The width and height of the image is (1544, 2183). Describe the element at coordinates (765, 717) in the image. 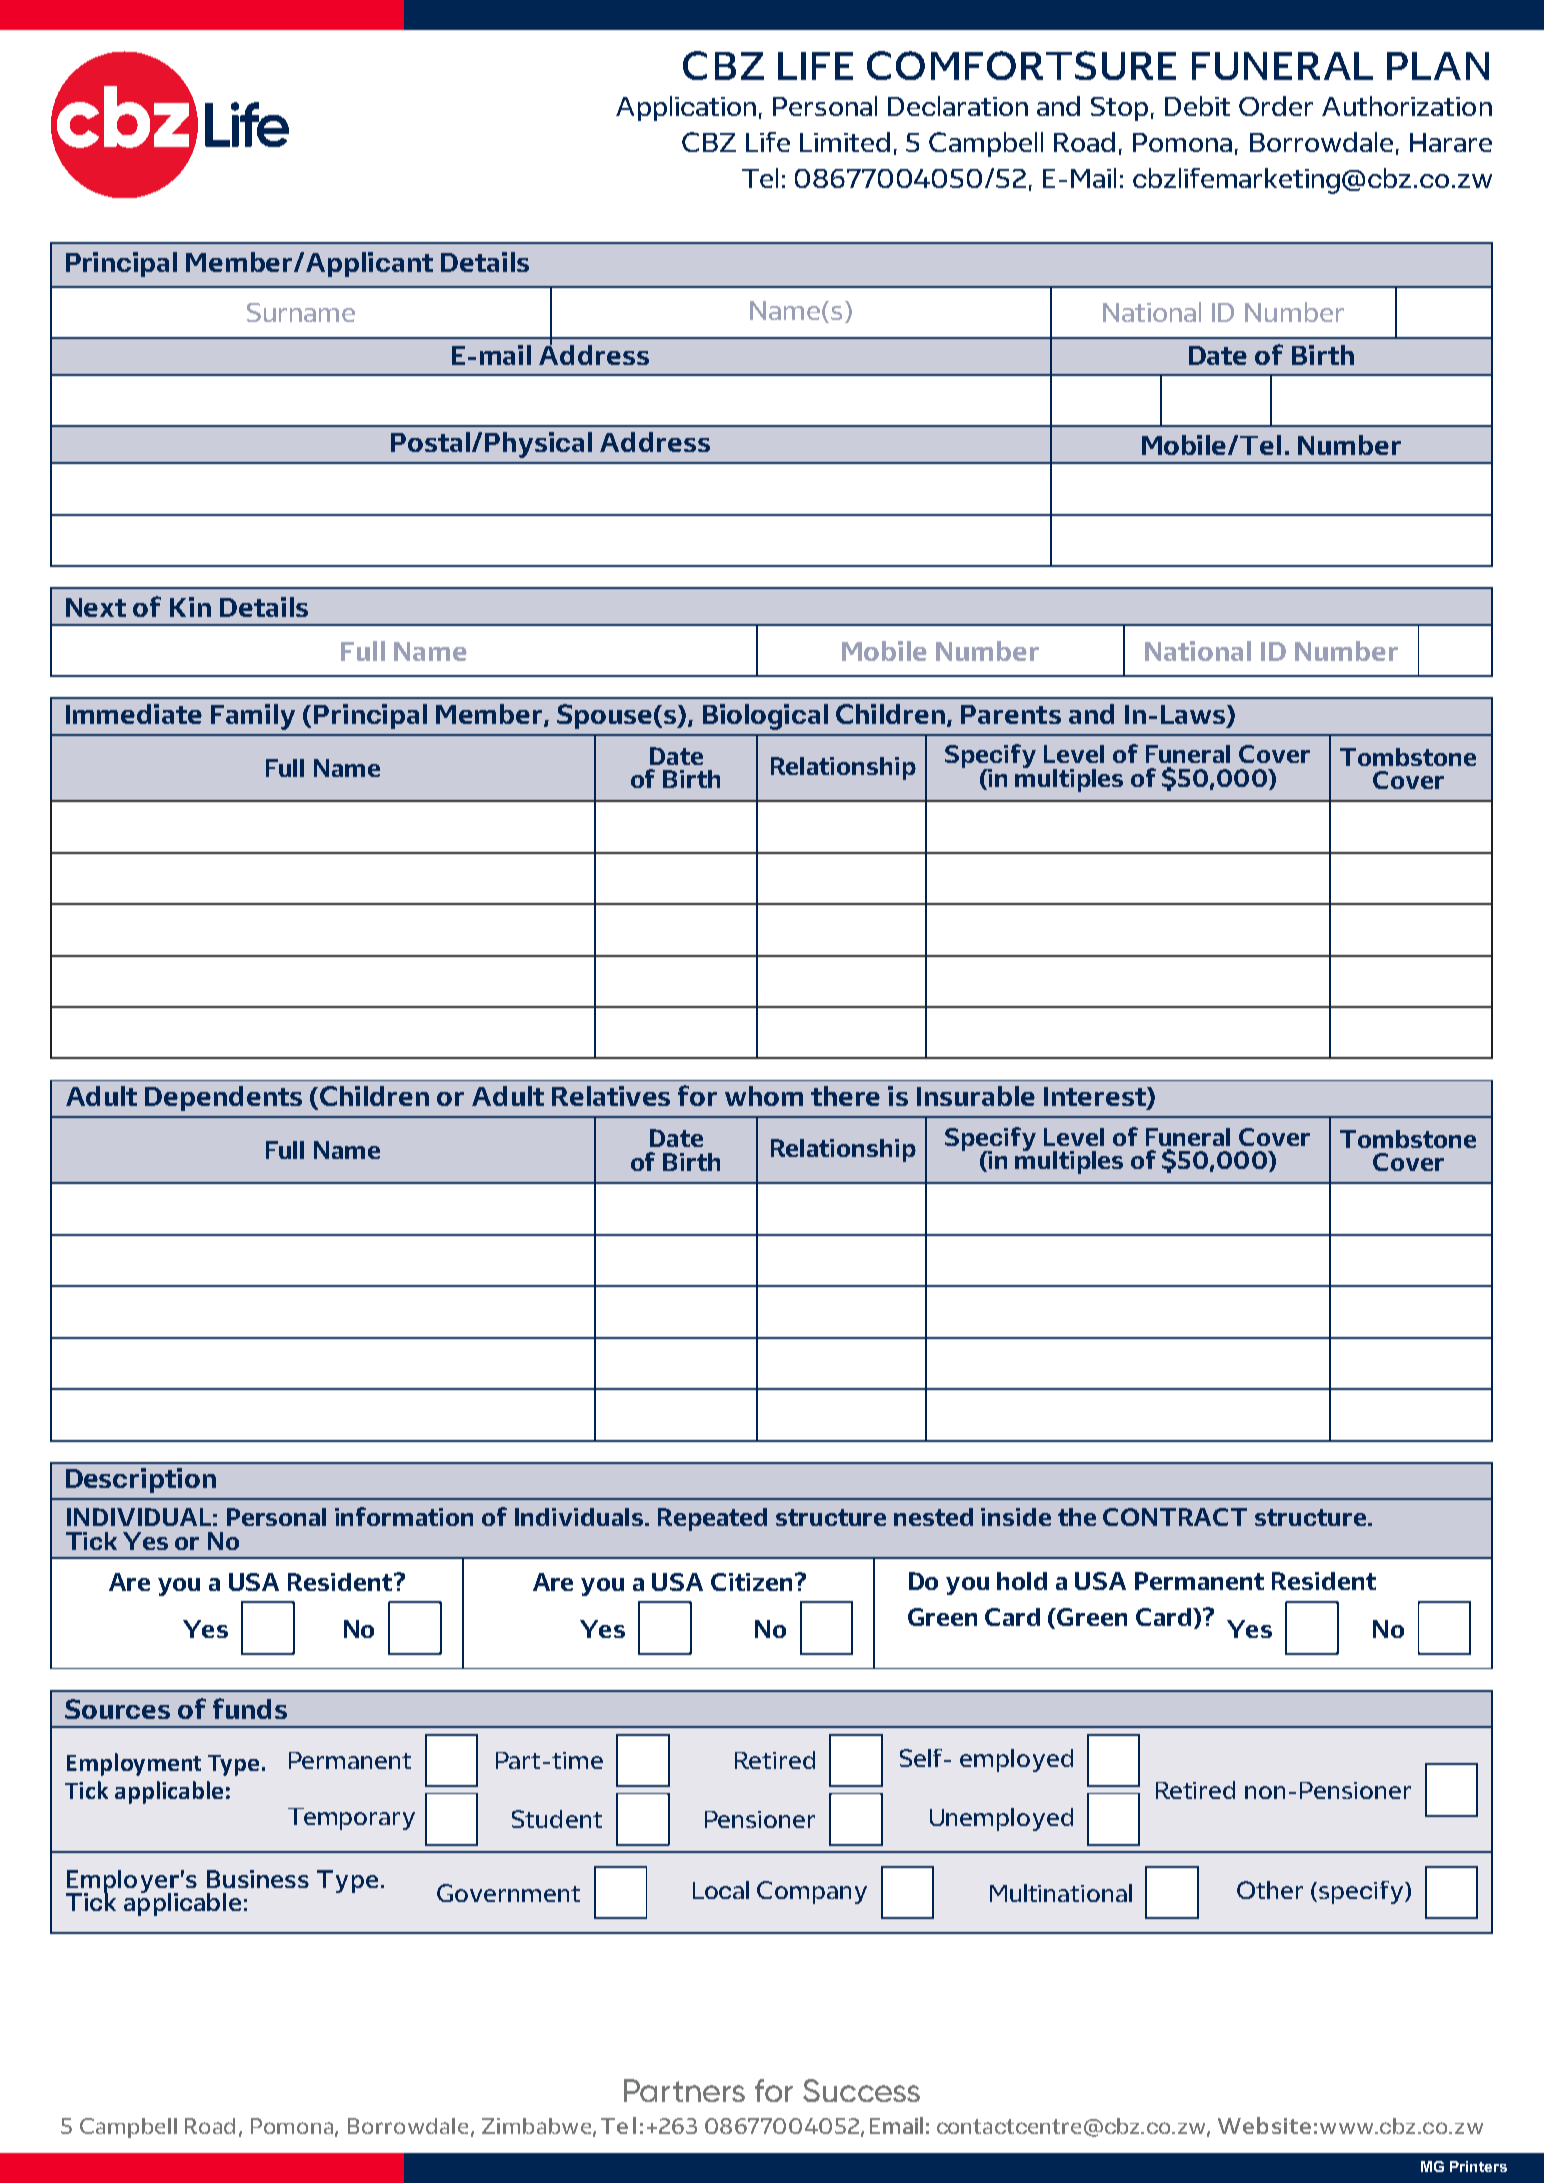

I see `Biological` at that location.
